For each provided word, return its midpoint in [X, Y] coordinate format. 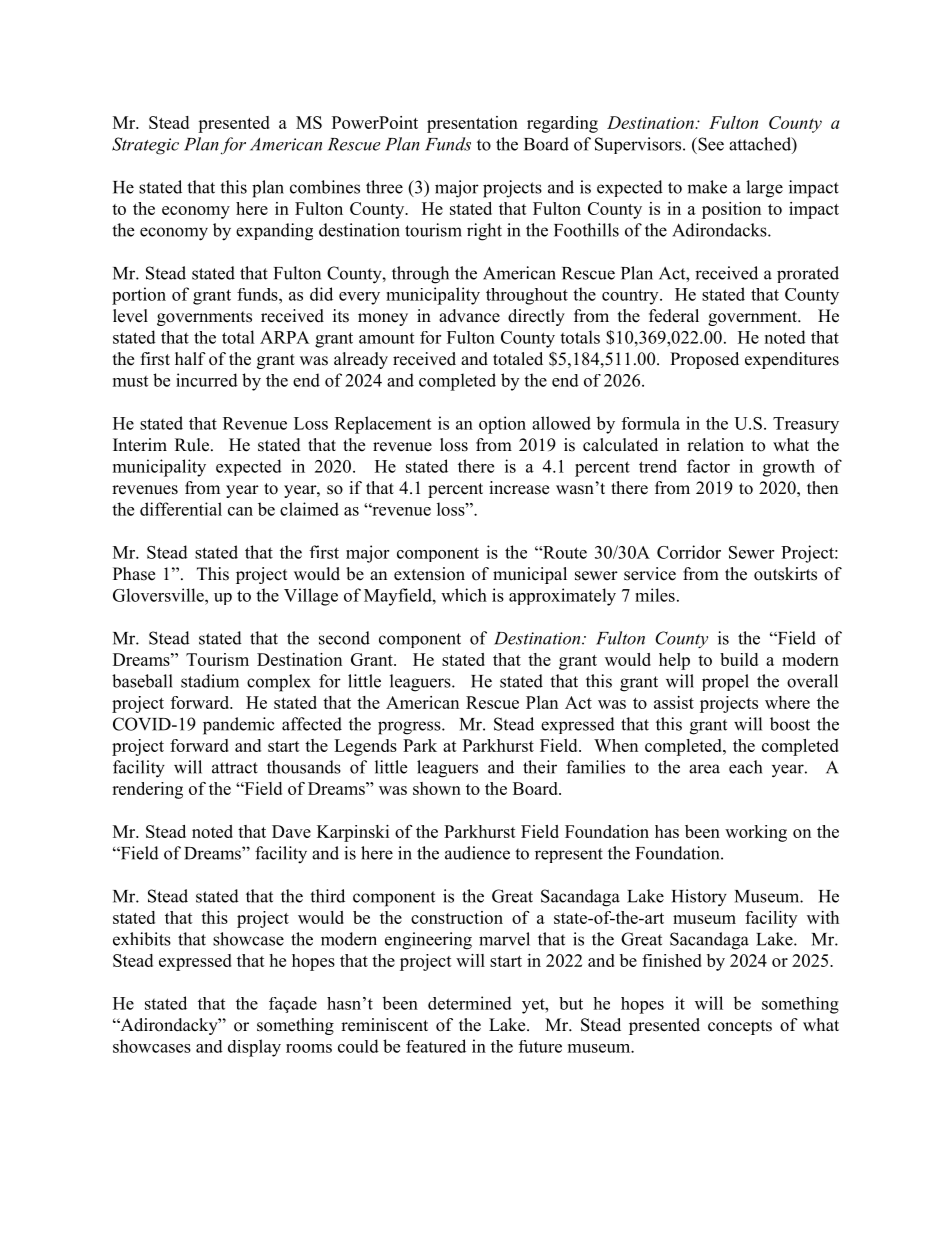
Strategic [145, 146]
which [464, 595]
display [254, 1048]
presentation [472, 124]
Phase [134, 574]
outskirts [785, 574]
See [710, 144]
